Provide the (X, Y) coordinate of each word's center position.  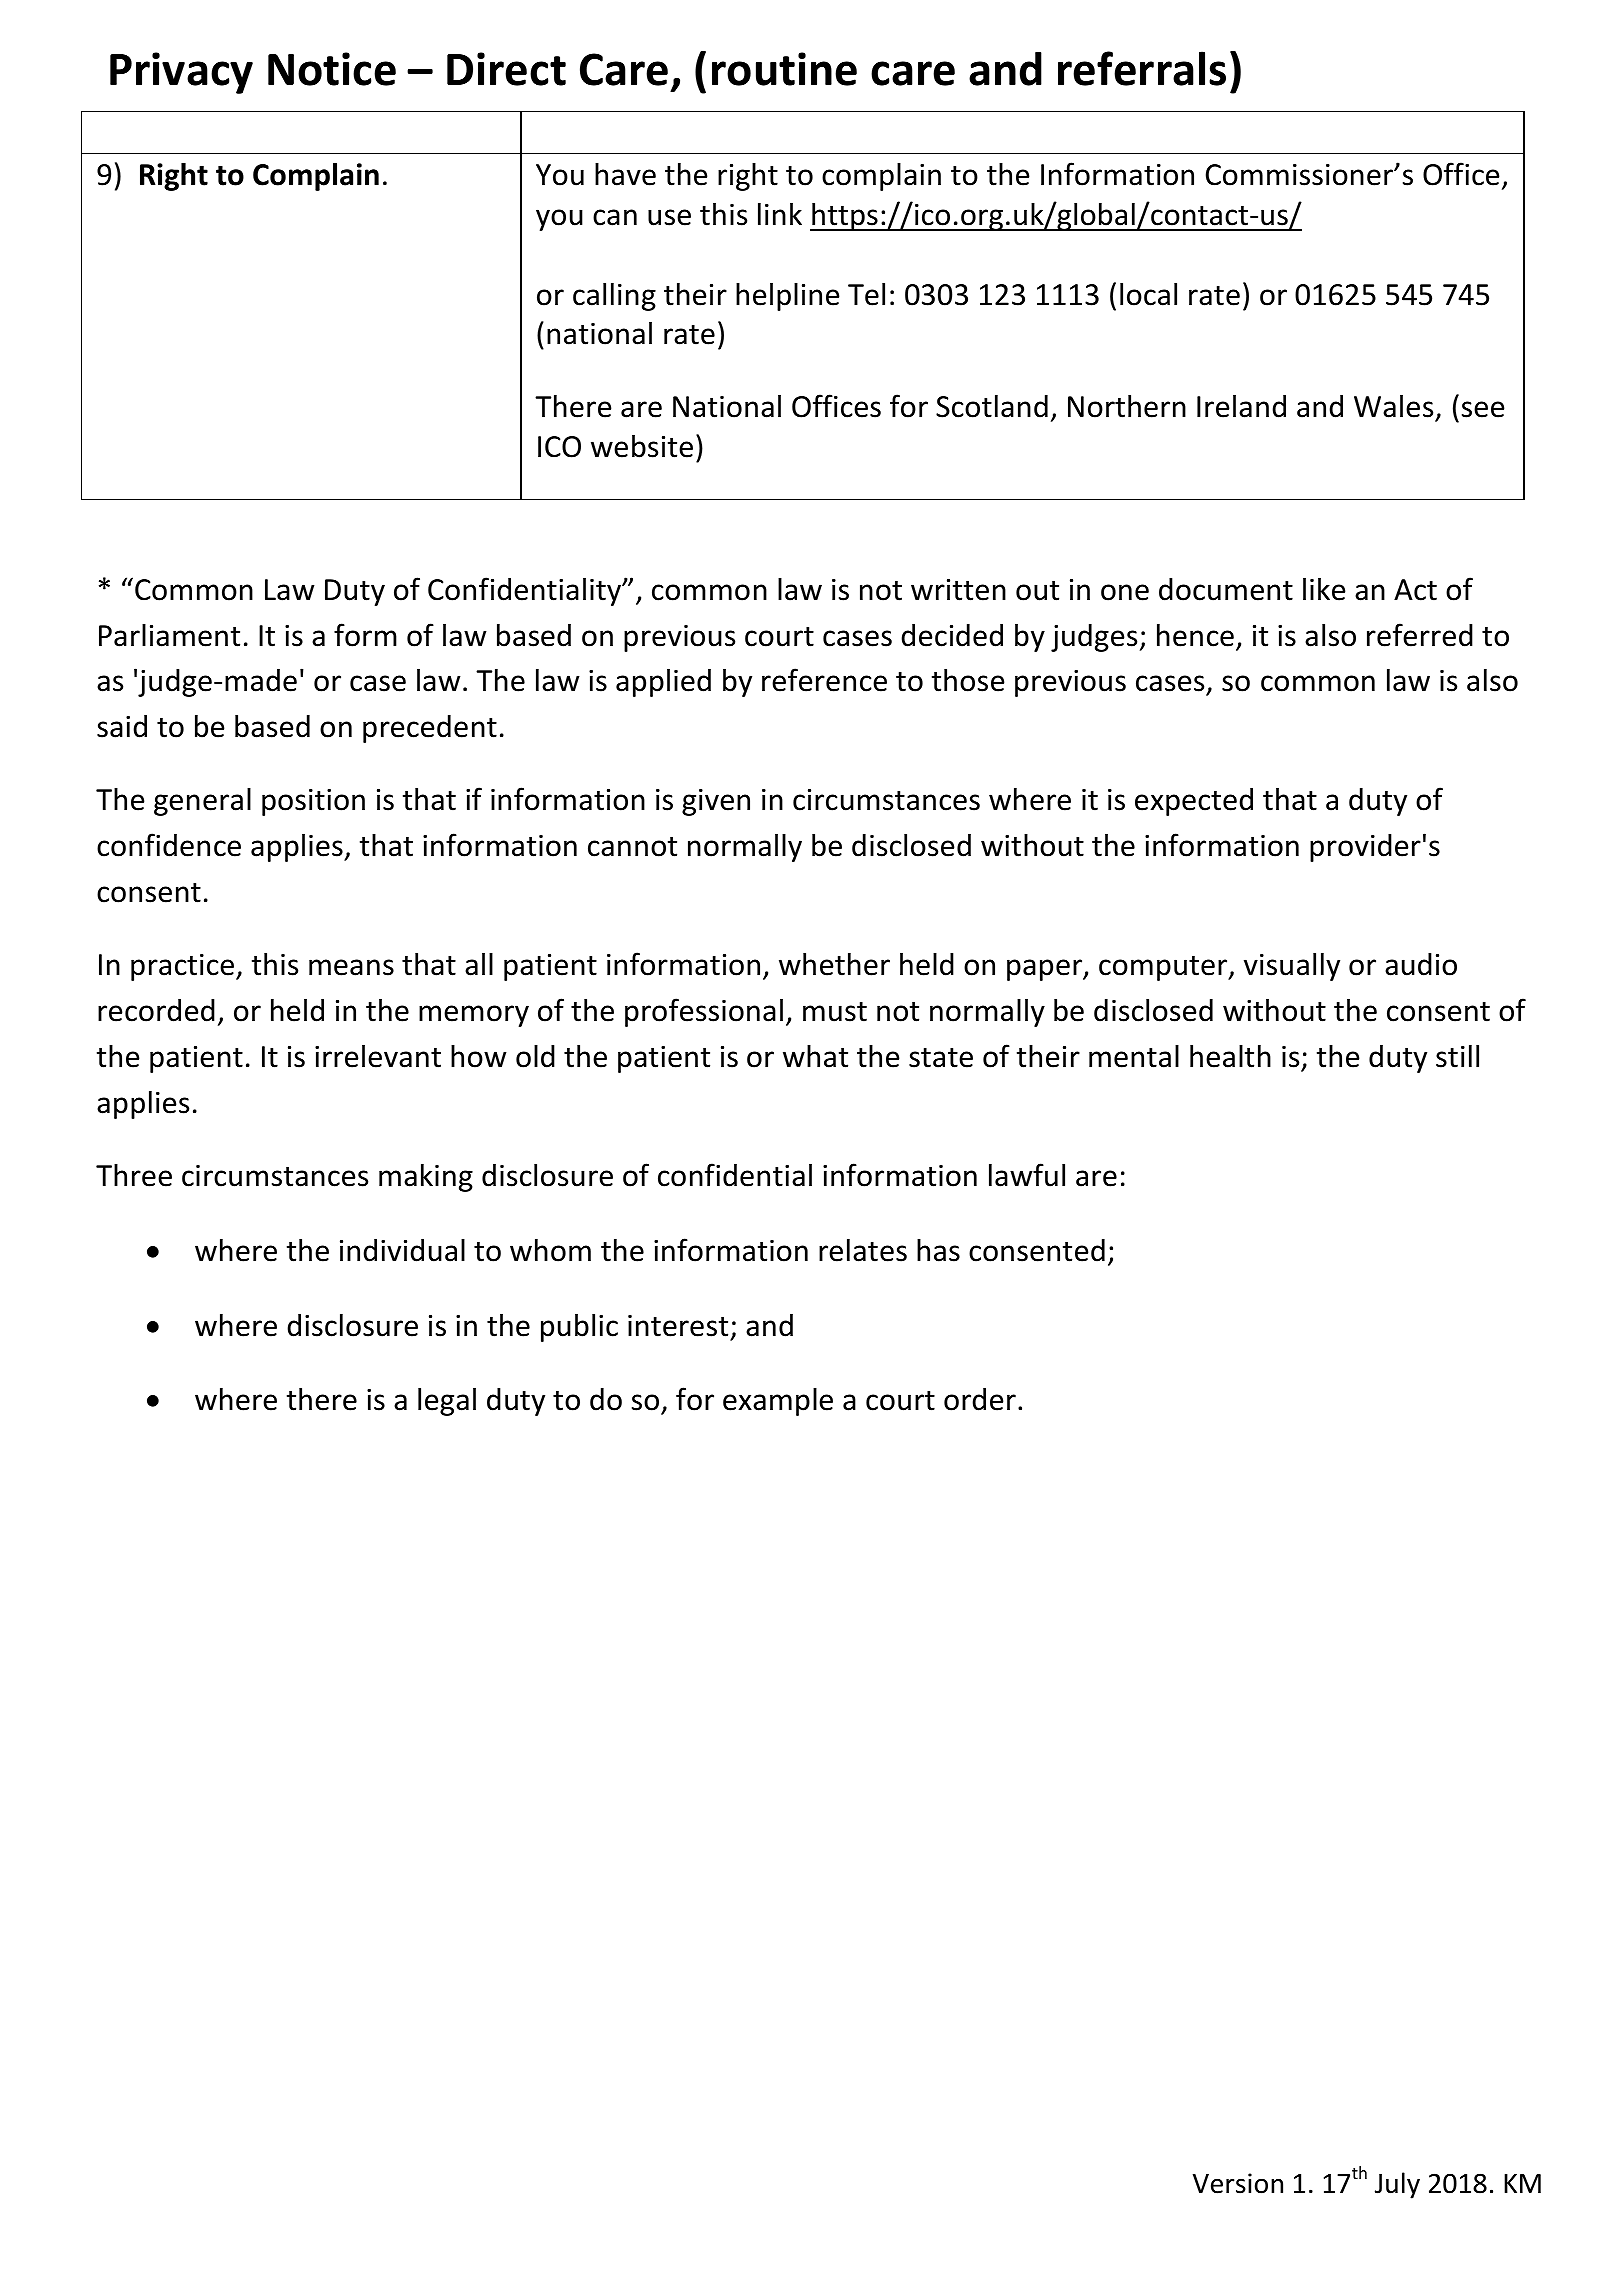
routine (784, 69)
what (815, 1056)
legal (447, 1401)
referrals (1142, 68)
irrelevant (378, 1056)
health (1230, 1056)
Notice (332, 69)
